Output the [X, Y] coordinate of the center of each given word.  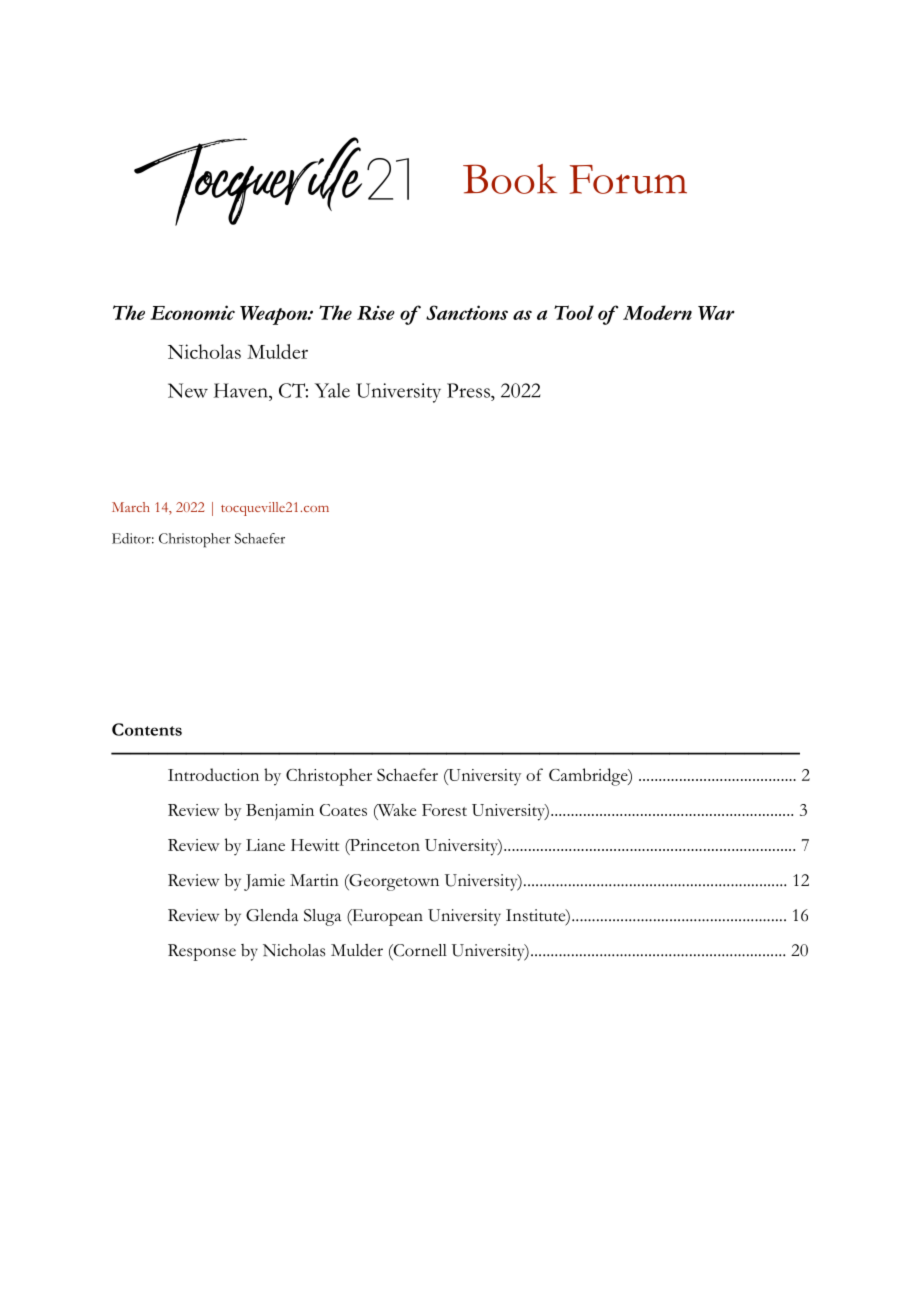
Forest [444, 810]
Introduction [213, 774]
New [188, 390]
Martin [314, 880]
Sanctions [467, 312]
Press [469, 390]
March [131, 507]
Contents [147, 729]
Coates [343, 810]
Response [202, 952]
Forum [628, 179]
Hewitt [315, 845]
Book [510, 179]
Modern [657, 312]
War [716, 313]
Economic [192, 312]
